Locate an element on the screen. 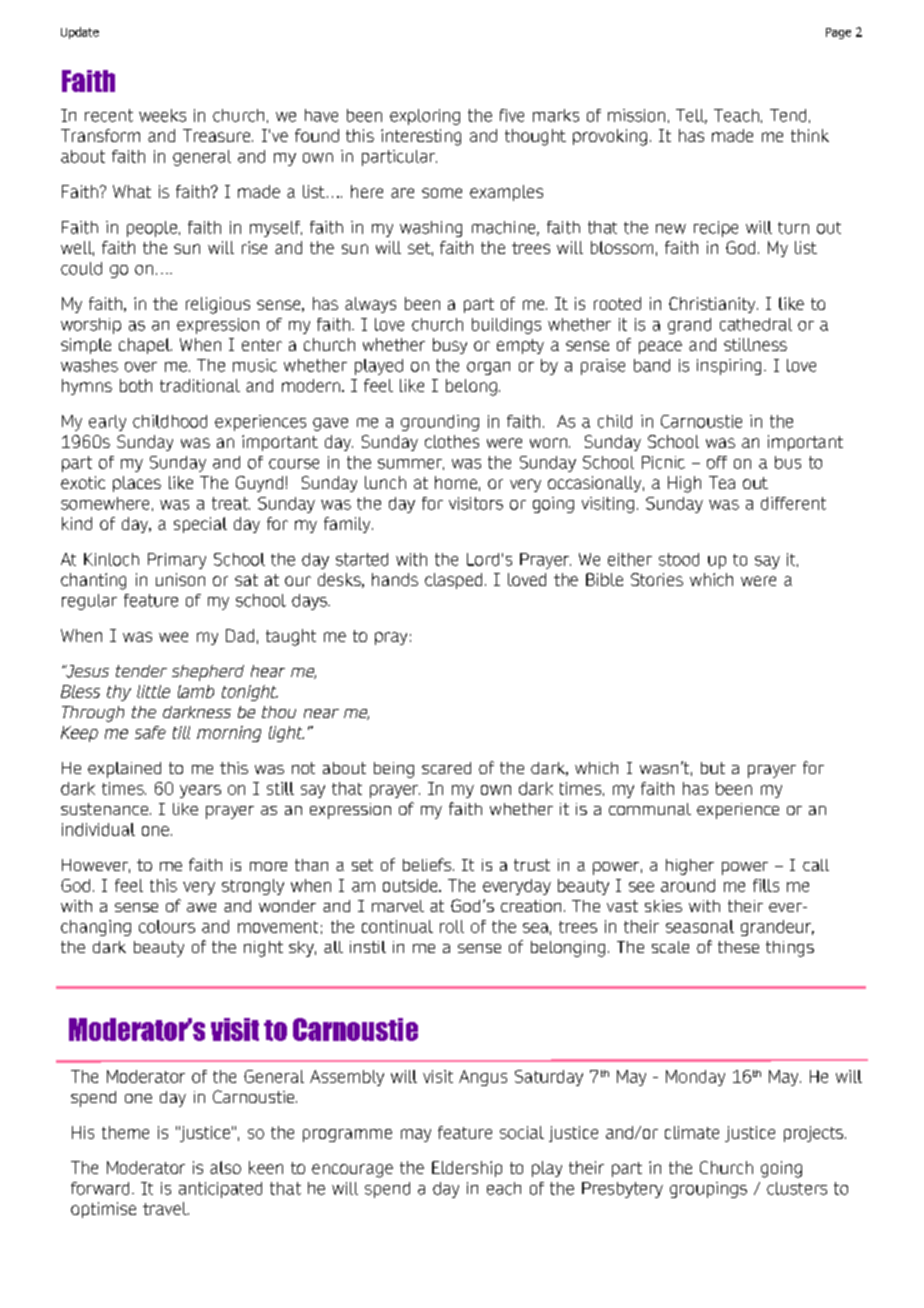 The height and width of the screenshot is (1308, 924). scared is located at coordinates (446, 768).
